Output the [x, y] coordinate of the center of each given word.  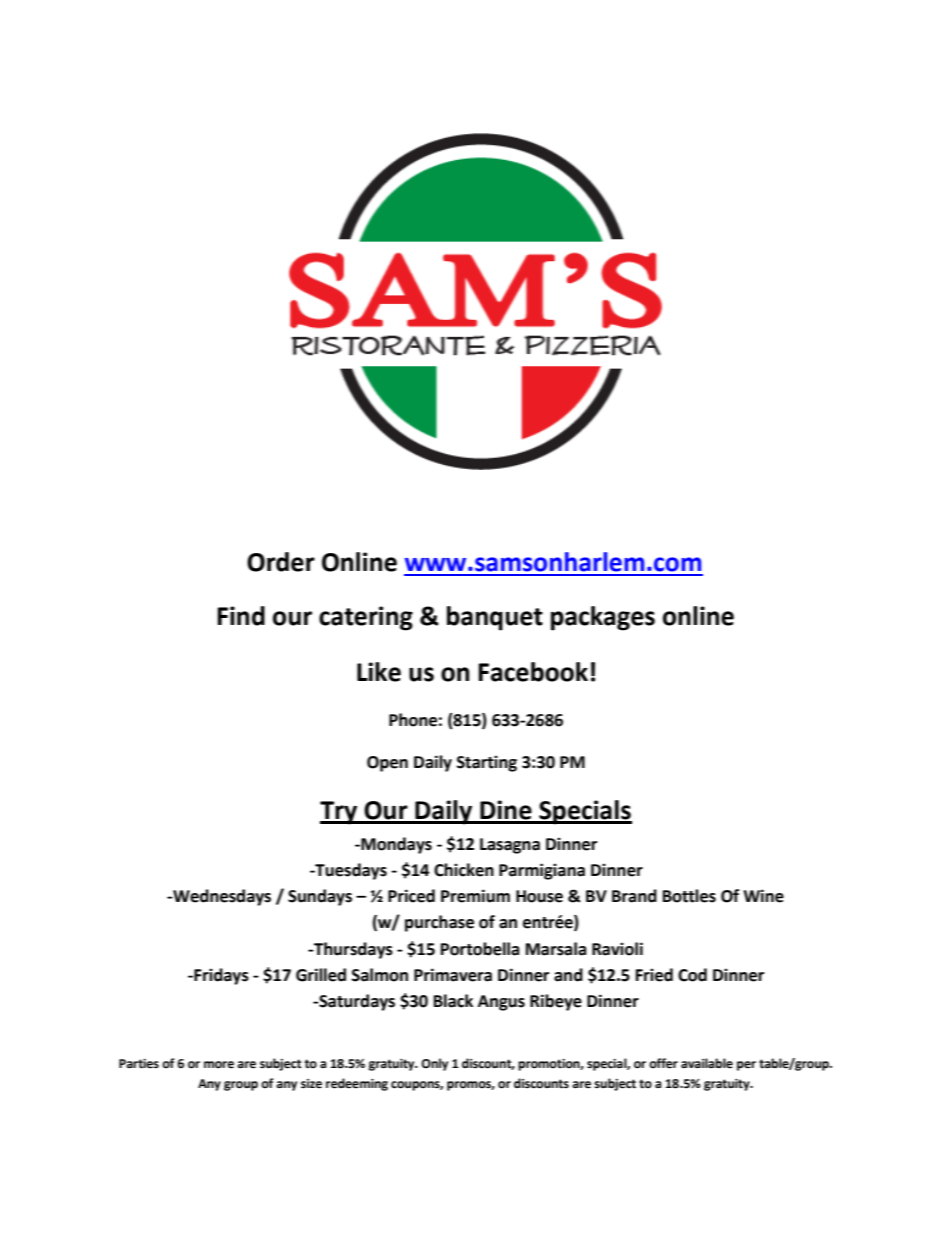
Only [434, 1064]
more [219, 1065]
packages [603, 618]
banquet [495, 618]
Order [281, 562]
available [707, 1063]
